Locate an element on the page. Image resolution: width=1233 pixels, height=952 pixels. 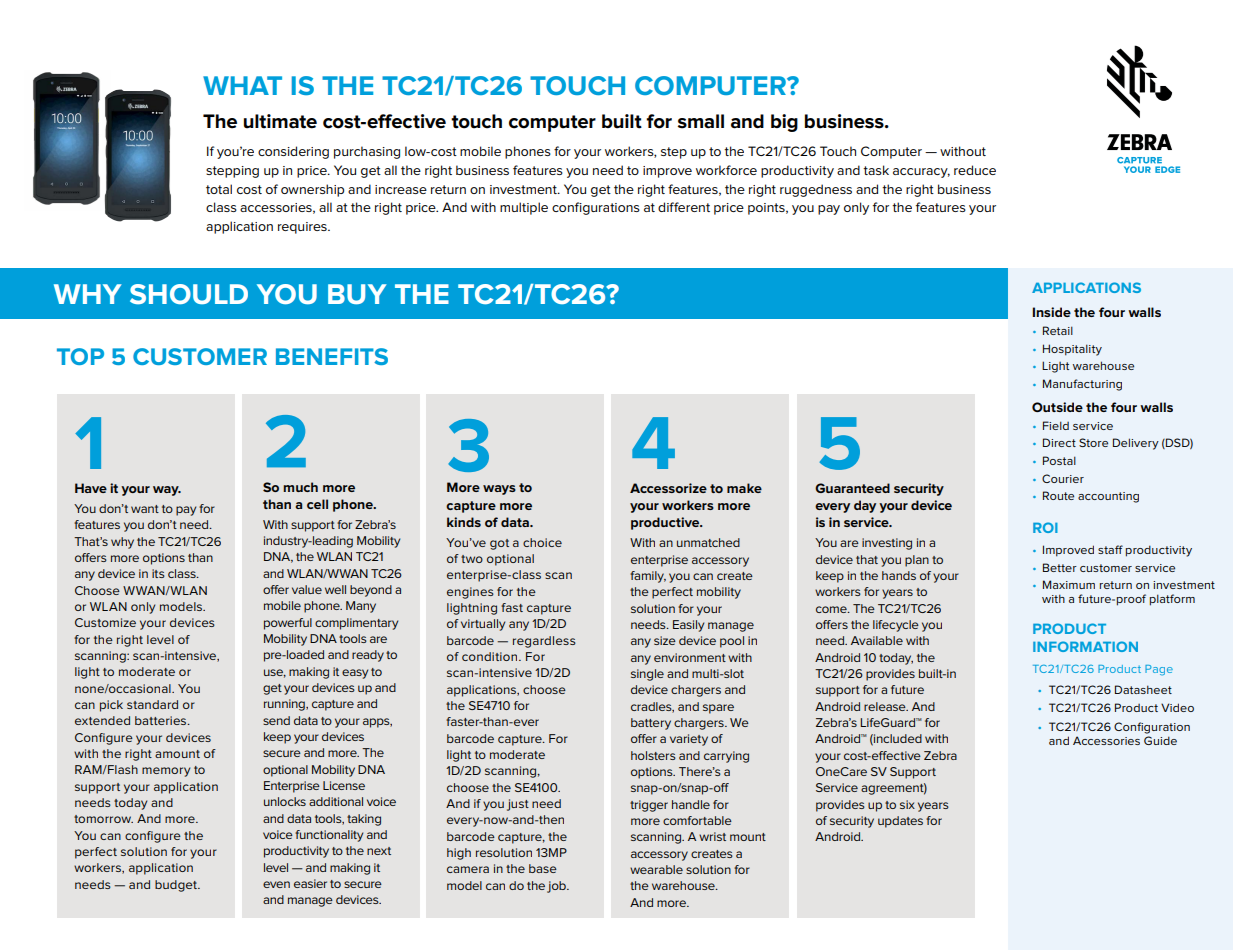
much is located at coordinates (300, 487).
